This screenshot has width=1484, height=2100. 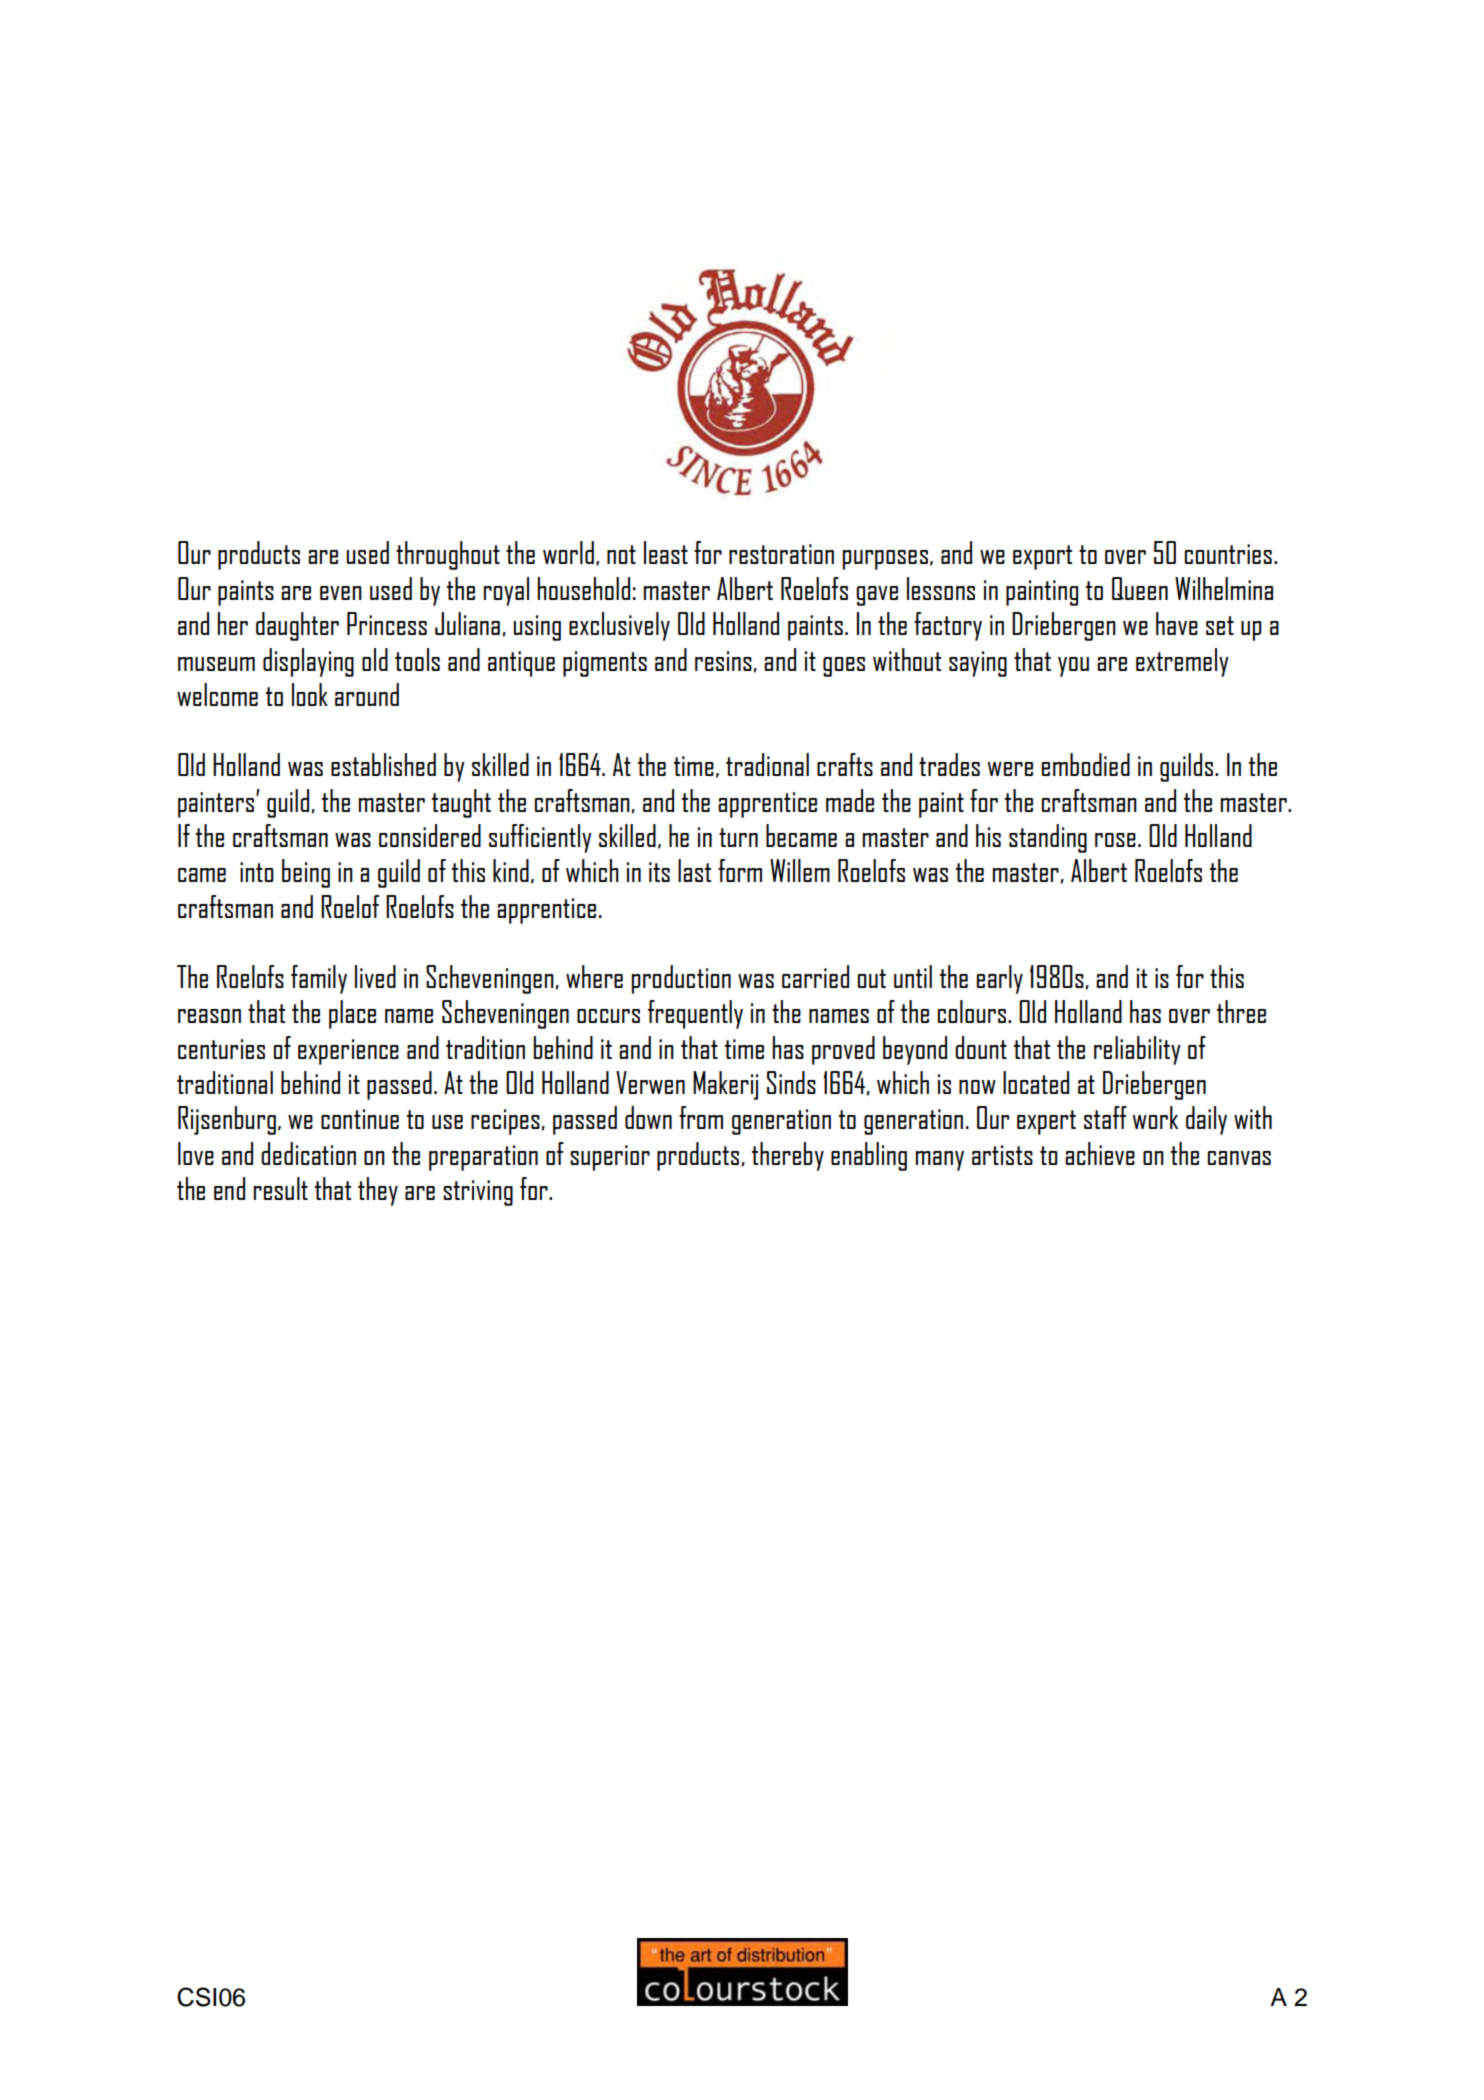 What do you see at coordinates (1086, 764) in the screenshot?
I see `embodied` at bounding box center [1086, 764].
